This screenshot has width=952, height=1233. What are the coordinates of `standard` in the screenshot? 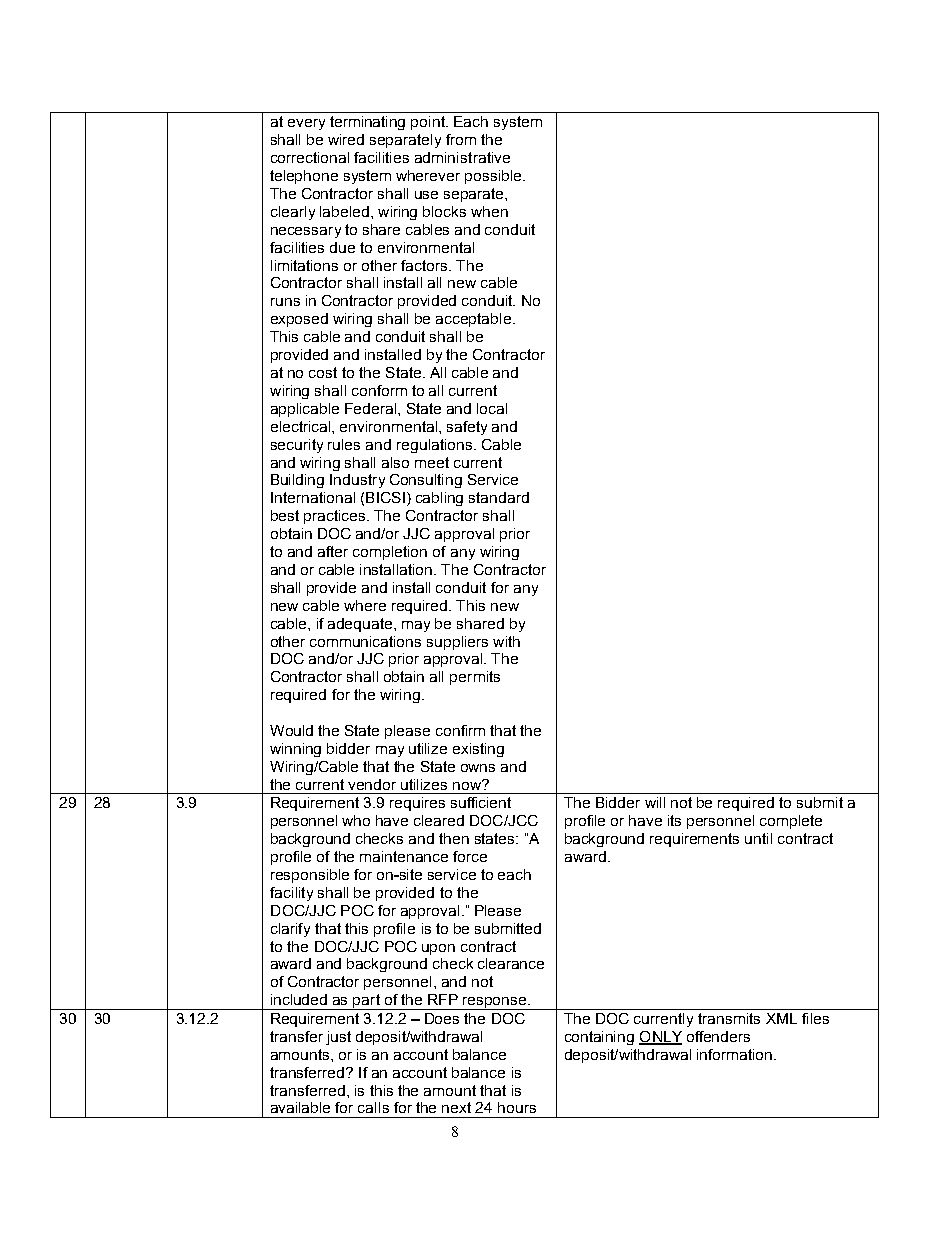 It's located at (499, 497).
